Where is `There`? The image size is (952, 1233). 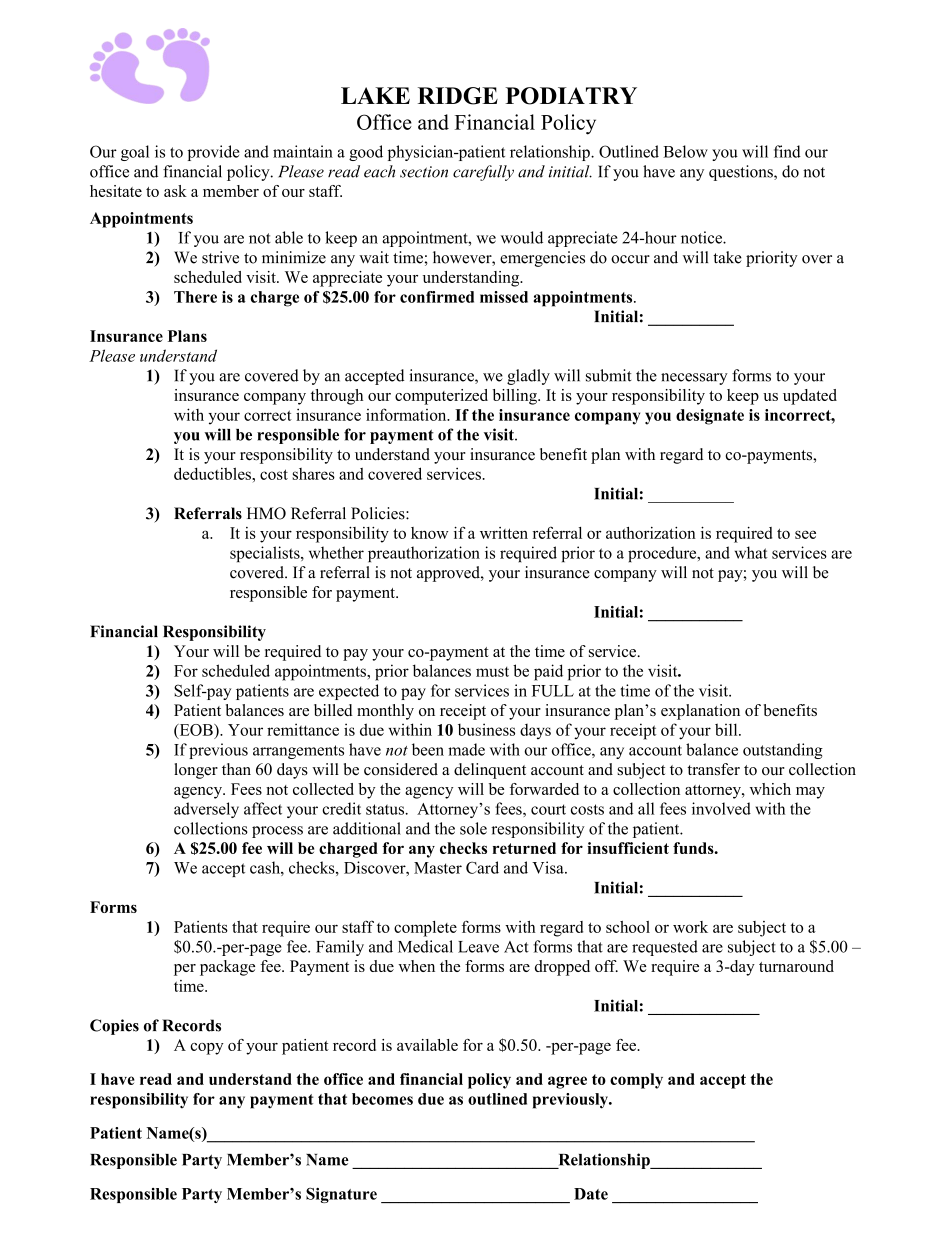 There is located at coordinates (195, 297).
